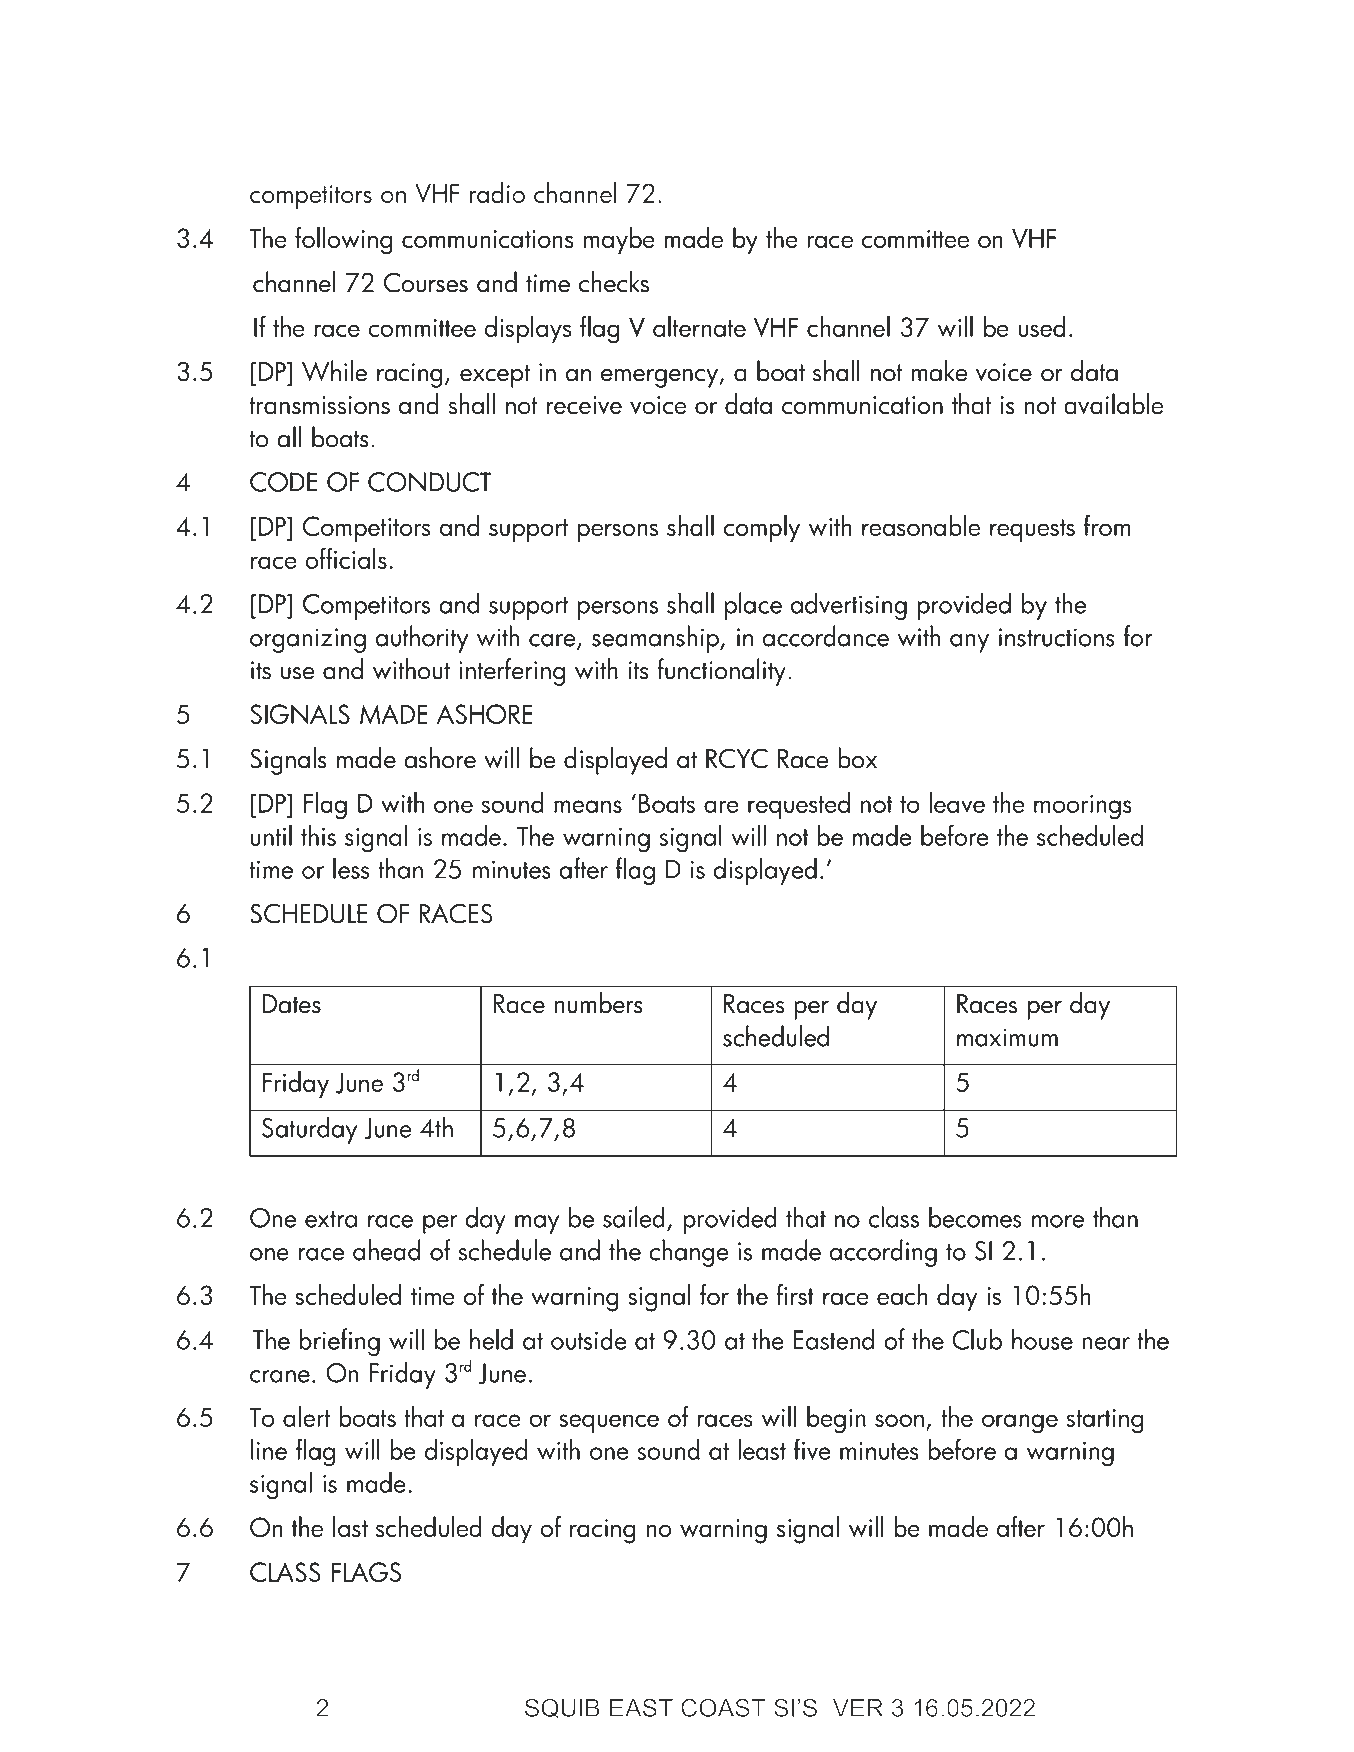 The image size is (1354, 1752). Describe the element at coordinates (975, 1217) in the screenshot. I see `becomes` at that location.
